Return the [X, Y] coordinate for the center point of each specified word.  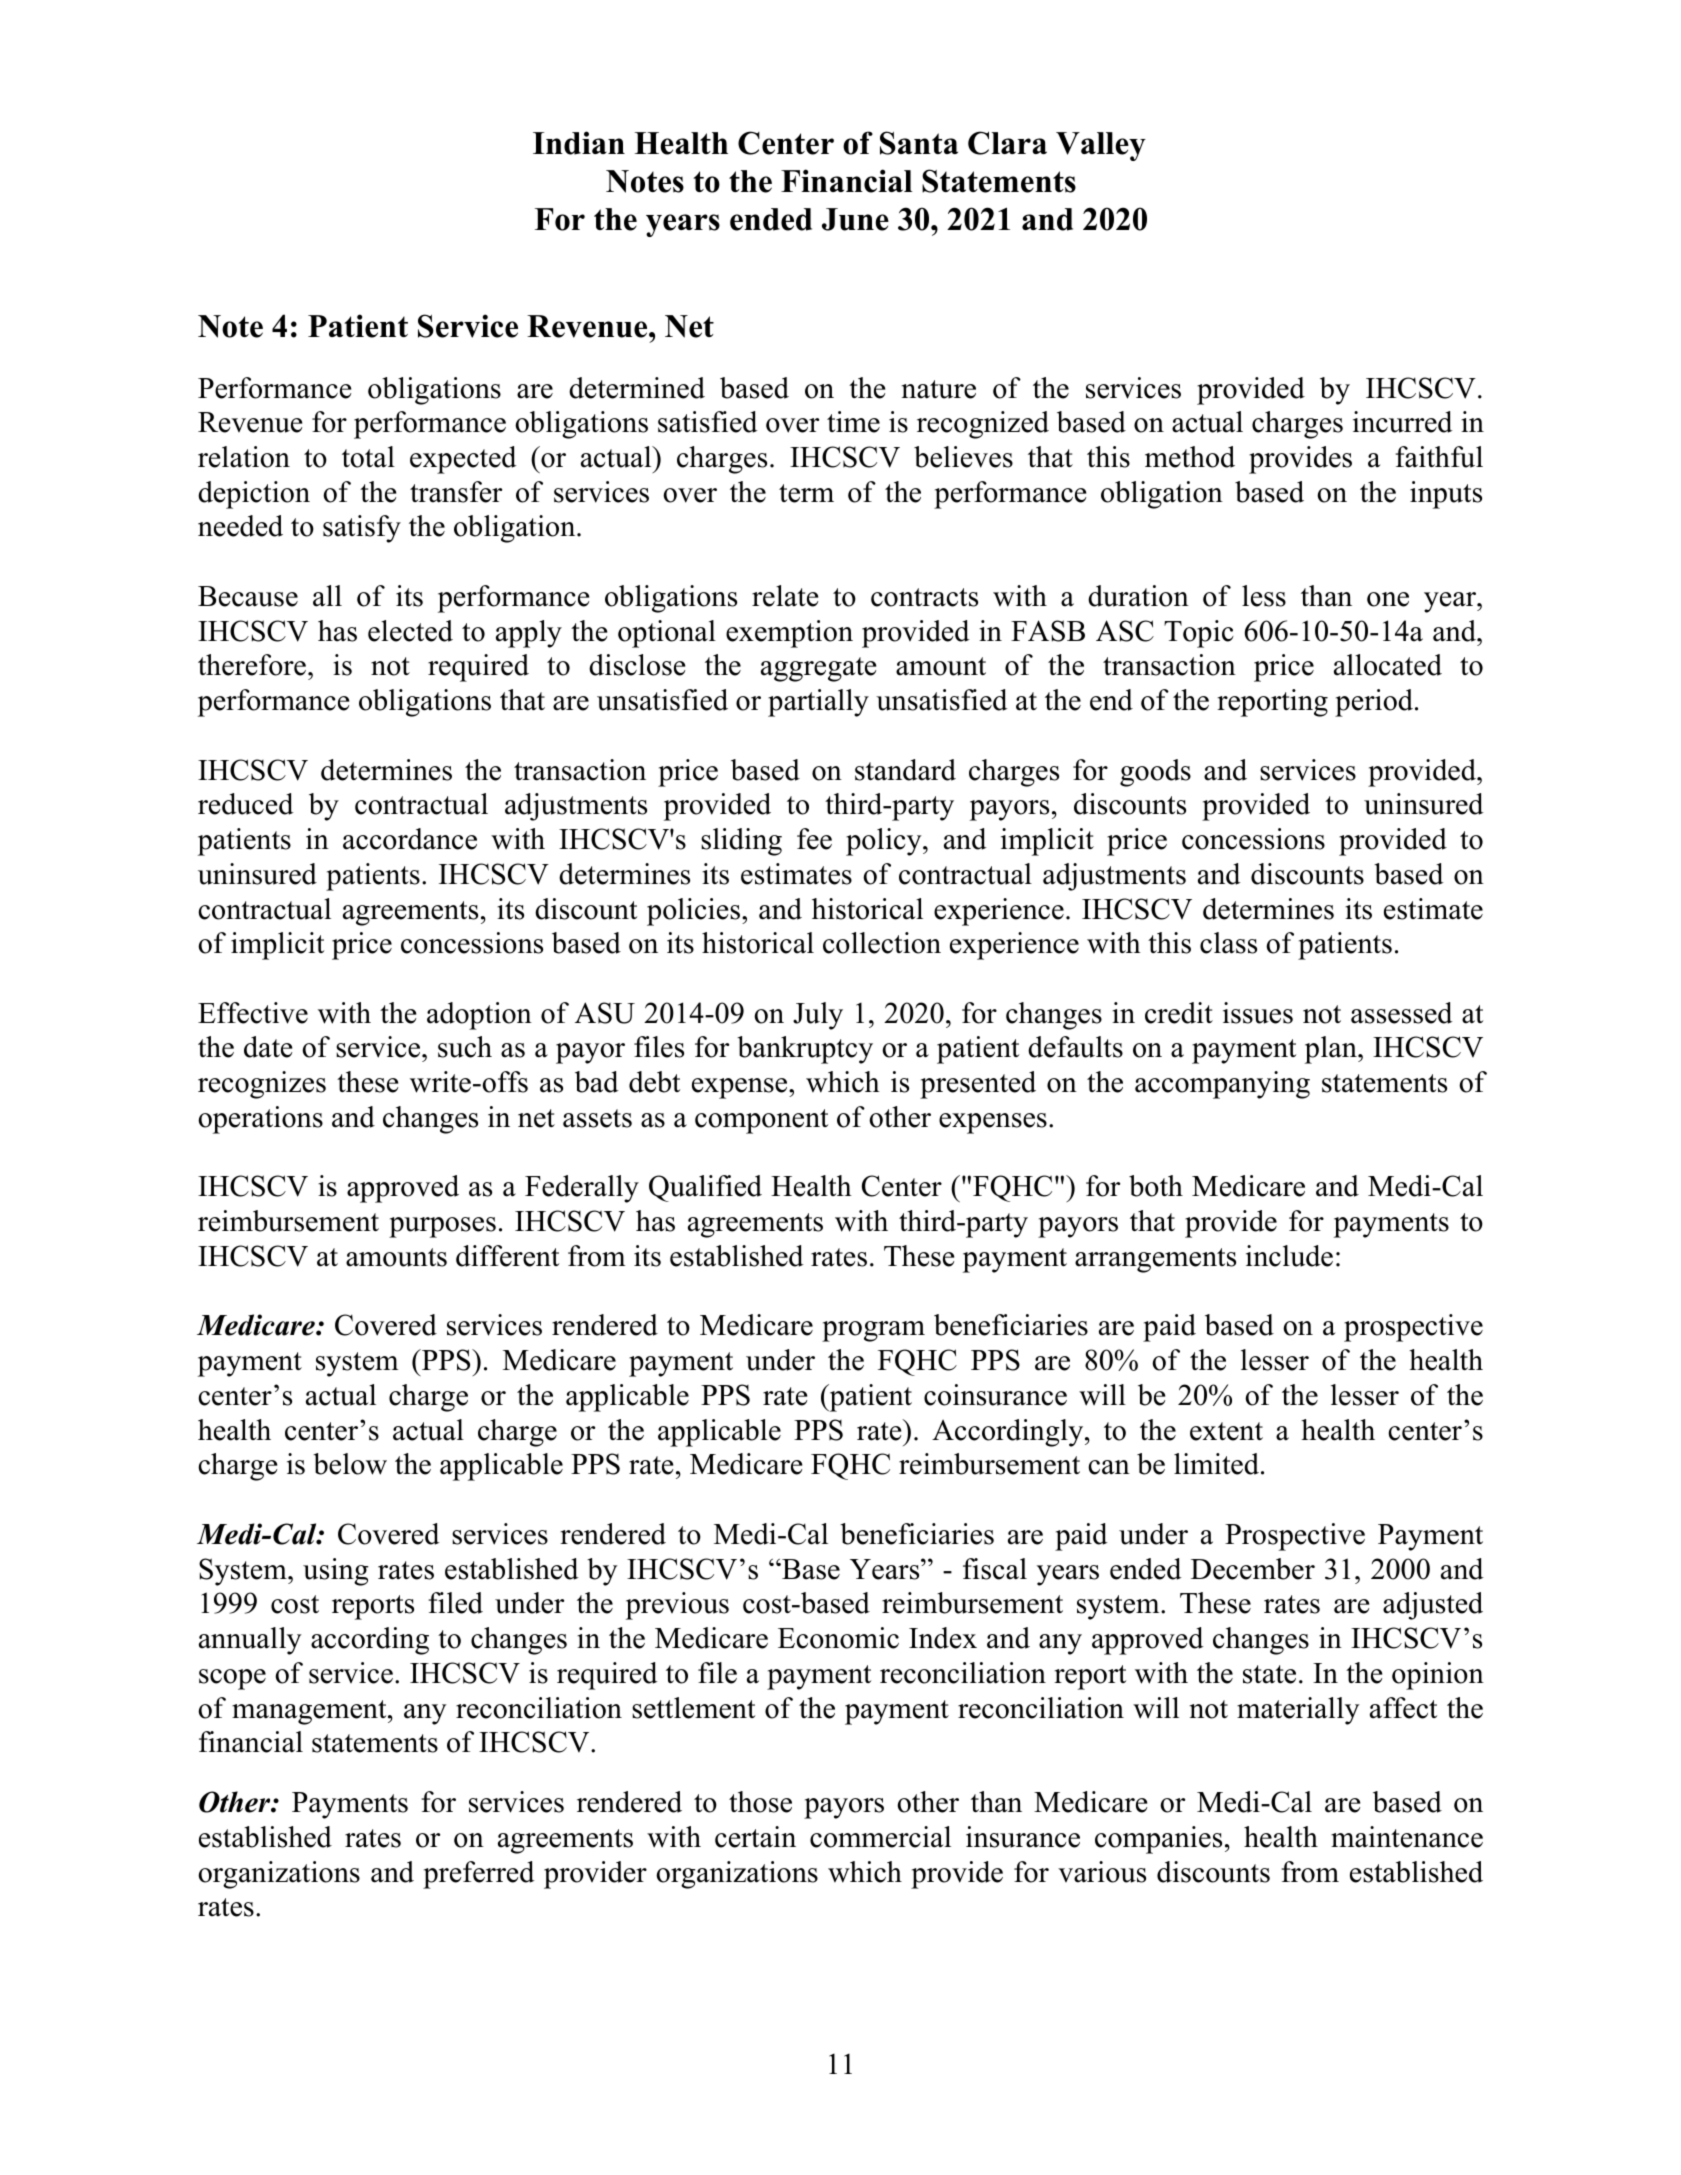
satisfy [362, 529]
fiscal [995, 1569]
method [1190, 457]
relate [785, 596]
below [350, 1464]
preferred [479, 1875]
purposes [442, 1227]
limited [1216, 1464]
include [1289, 1256]
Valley [1101, 146]
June [855, 219]
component [761, 1121]
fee [814, 839]
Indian [579, 143]
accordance [410, 839]
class [1228, 943]
